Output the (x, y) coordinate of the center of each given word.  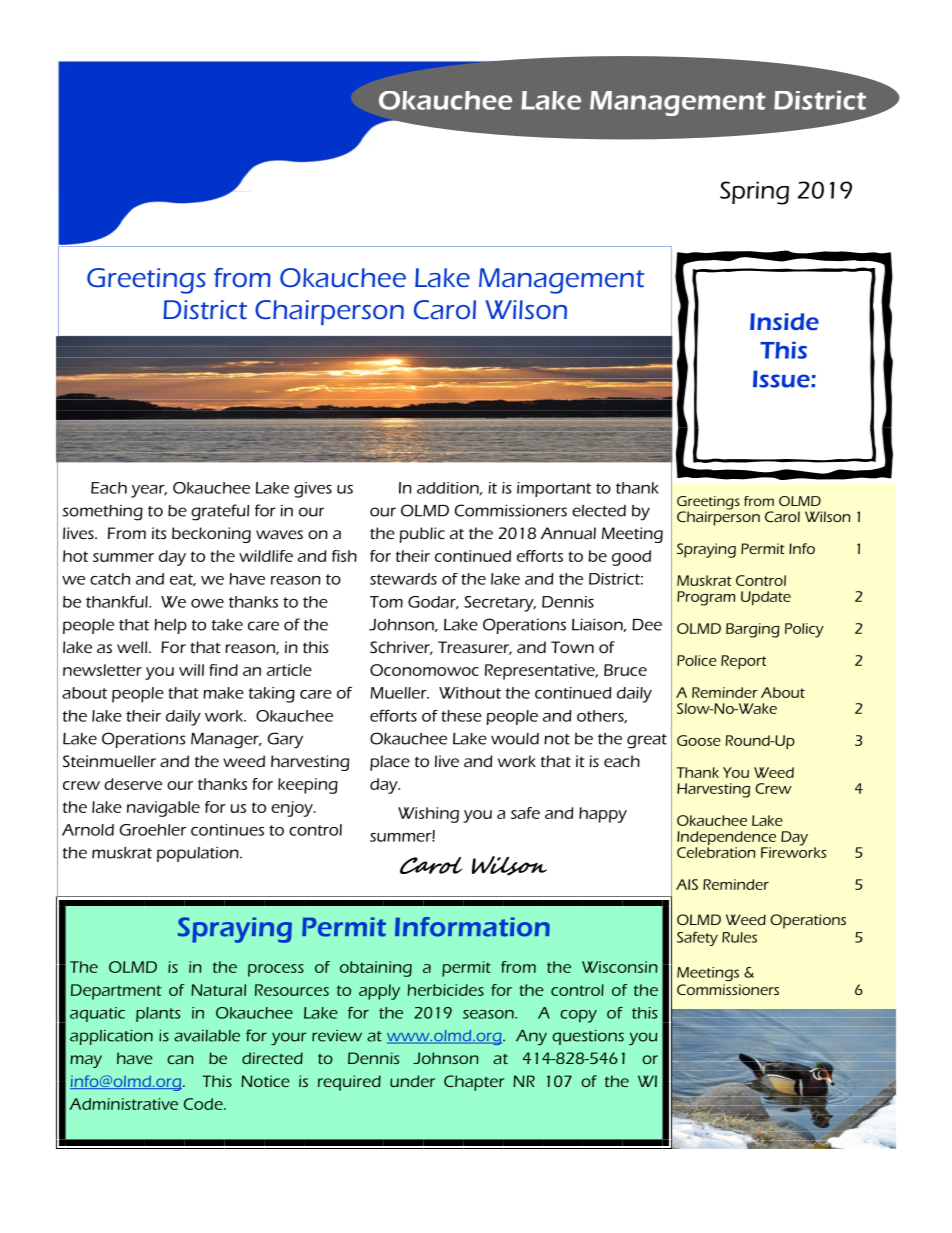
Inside (784, 321)
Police (697, 660)
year (149, 491)
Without (470, 693)
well (133, 647)
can (180, 1059)
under (412, 1081)
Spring (754, 193)
